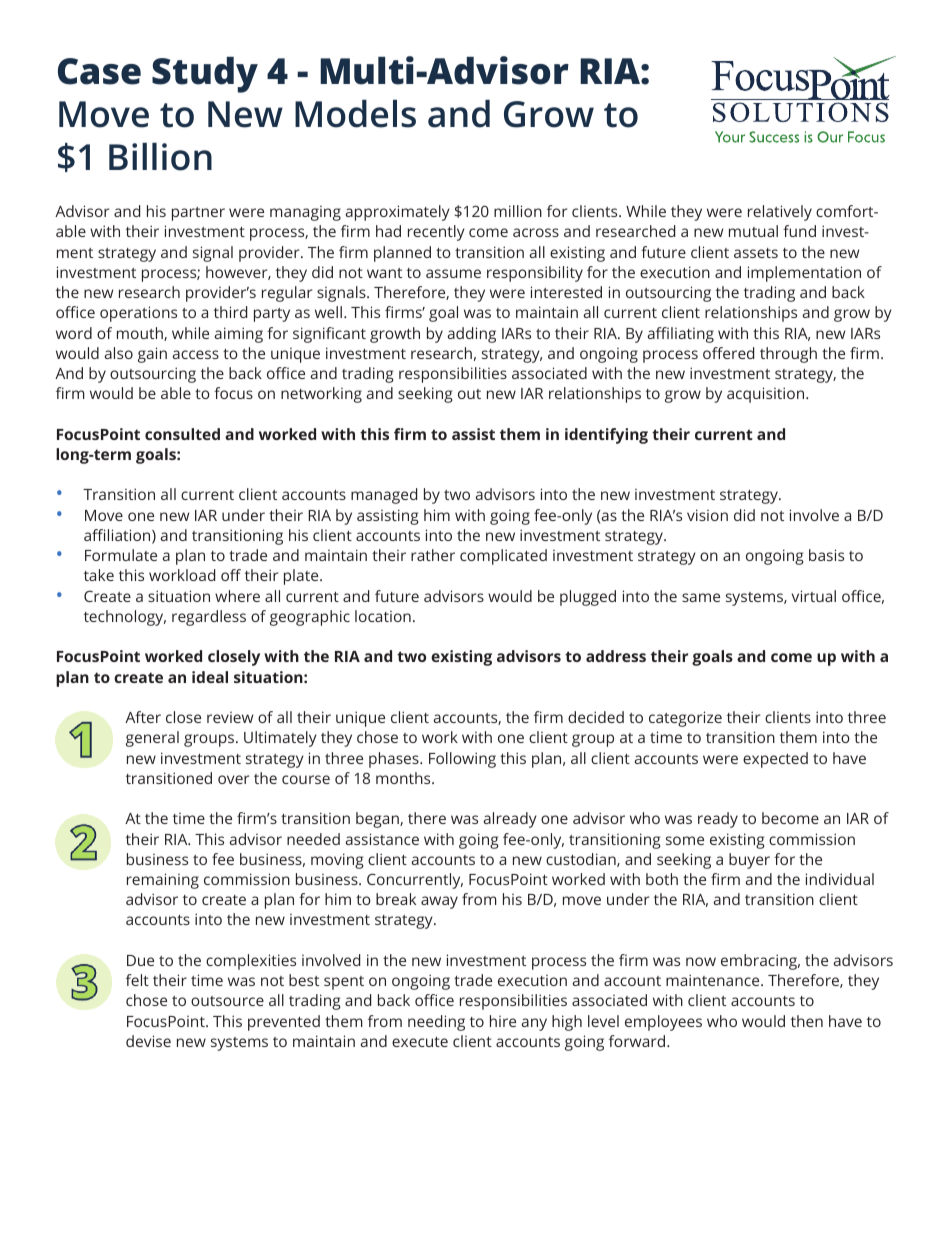  What do you see at coordinates (355, 114) in the image?
I see `Models` at bounding box center [355, 114].
